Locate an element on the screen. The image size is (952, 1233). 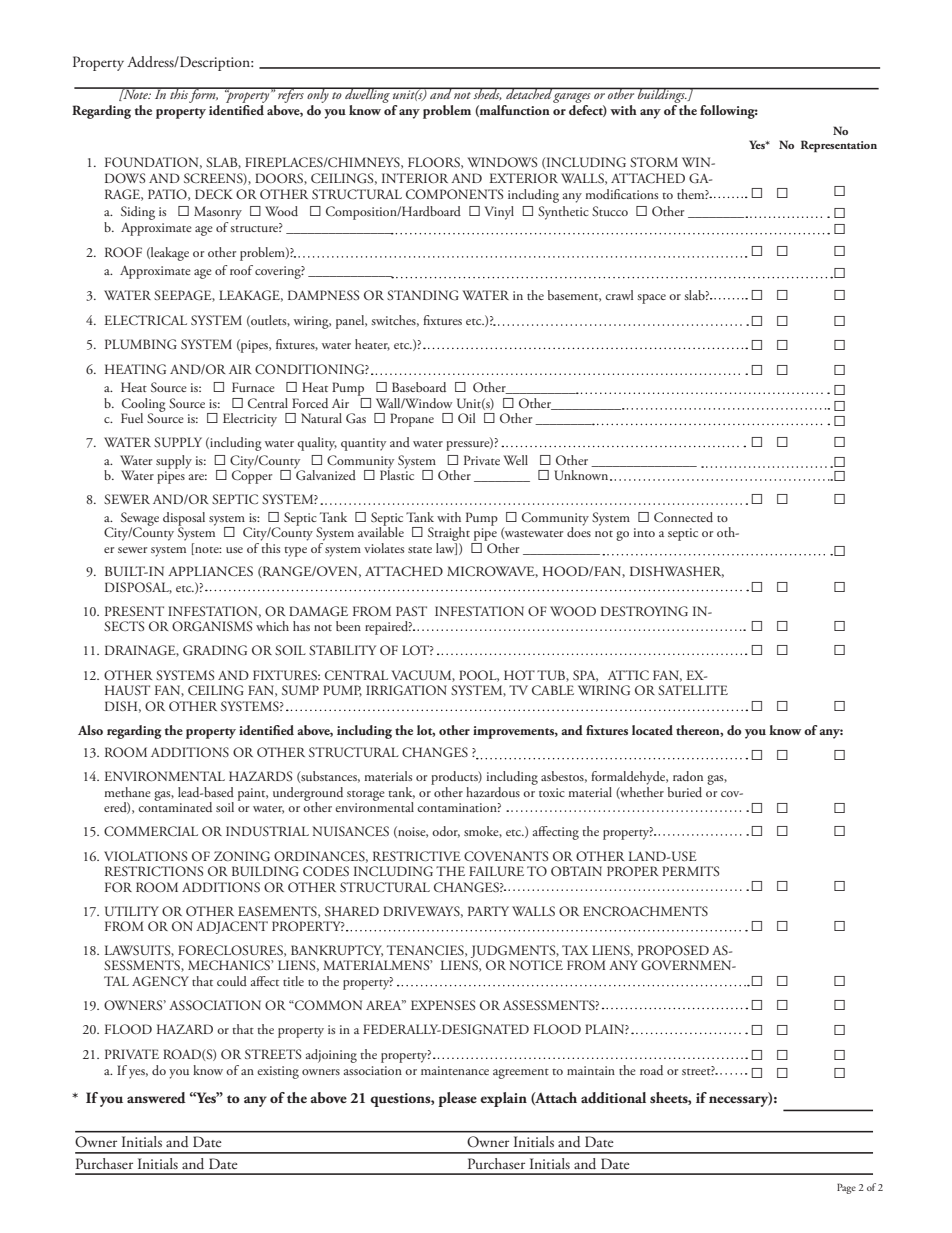
existing is located at coordinates (278, 1072).
